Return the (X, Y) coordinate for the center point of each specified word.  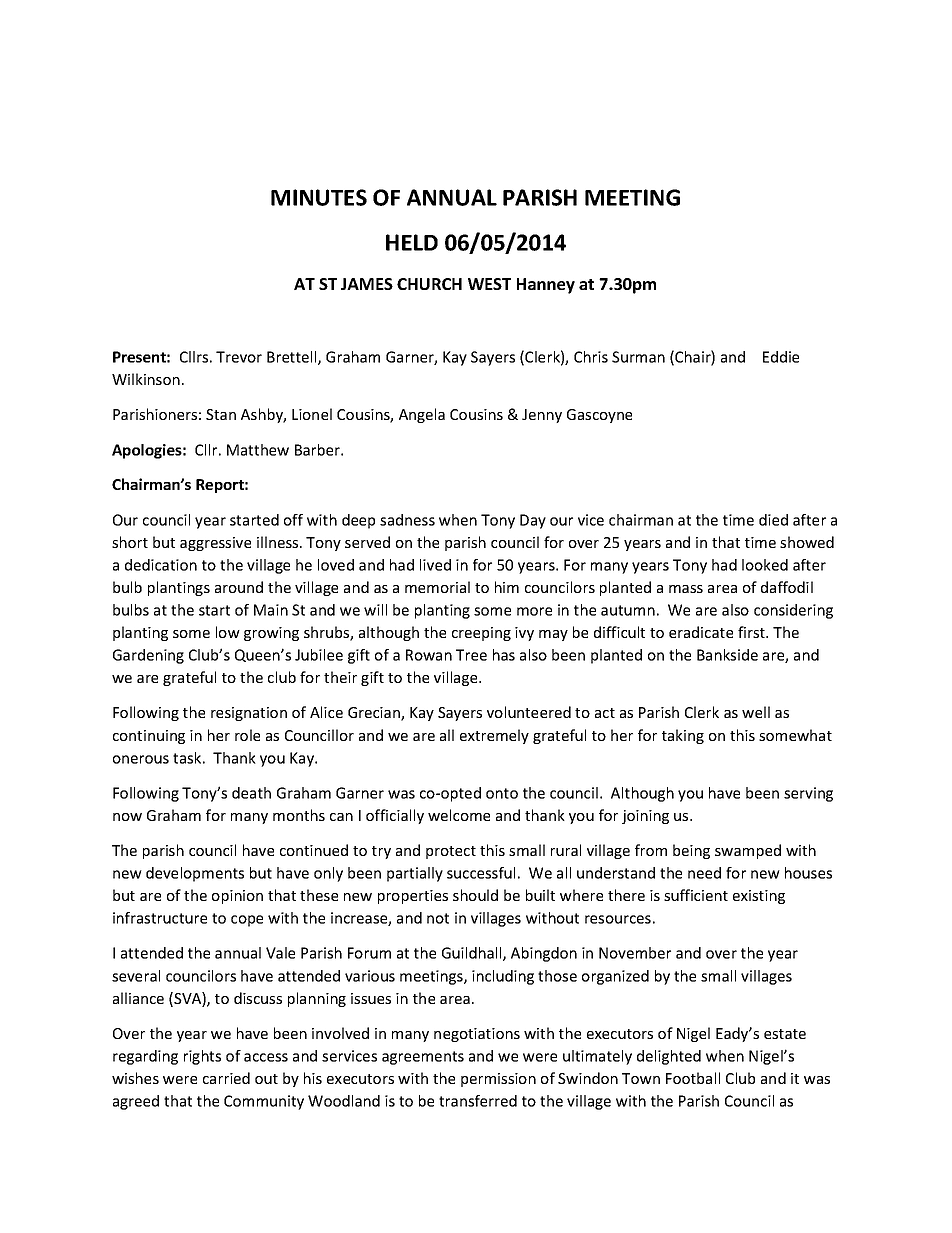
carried (226, 1078)
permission (498, 1080)
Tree (471, 655)
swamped (748, 851)
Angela (422, 415)
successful (481, 873)
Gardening (148, 656)
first (752, 632)
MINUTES (319, 197)
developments (195, 874)
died (773, 520)
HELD (412, 242)
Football (693, 1078)
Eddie (781, 357)
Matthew (258, 450)
